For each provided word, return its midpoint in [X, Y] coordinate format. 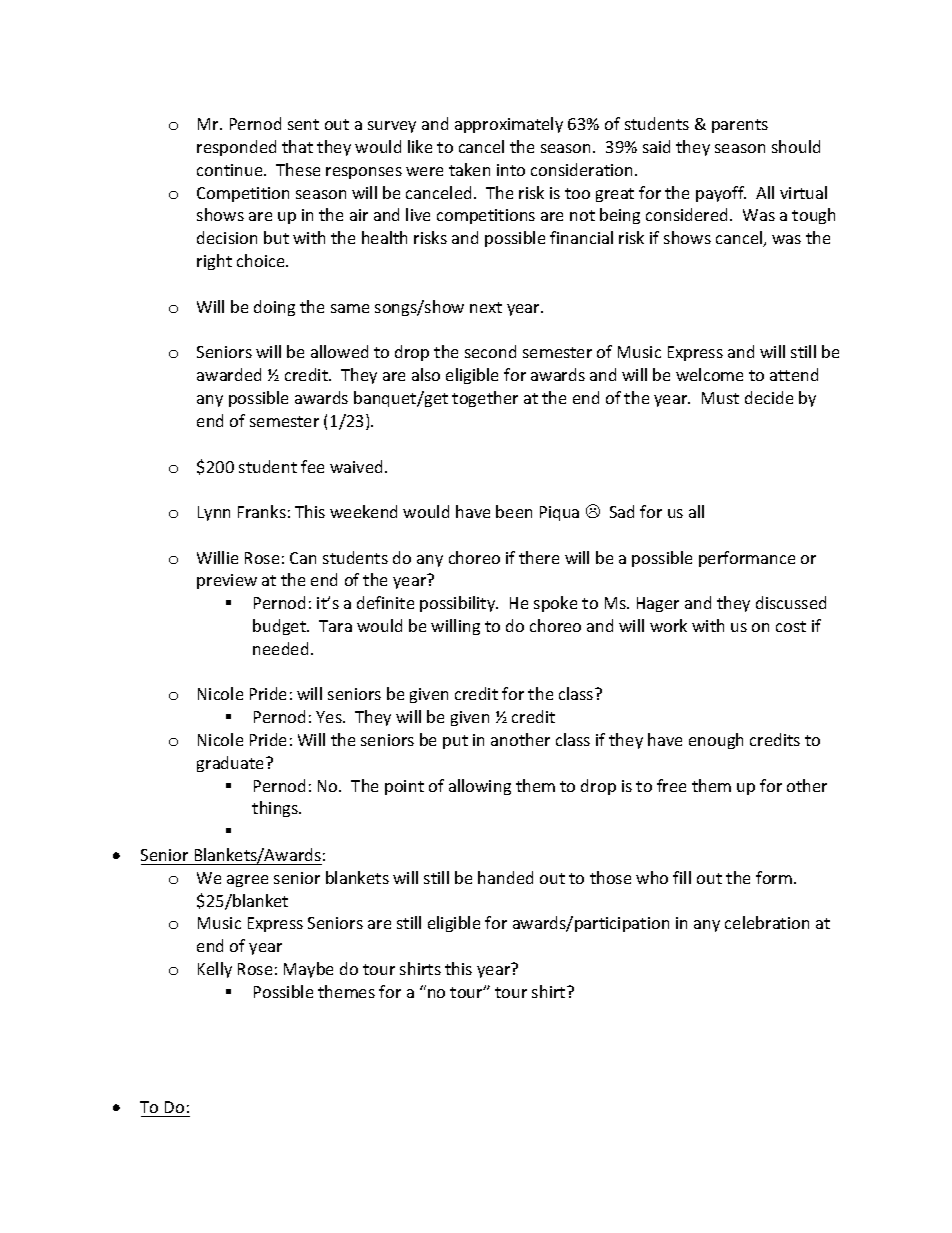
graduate [232, 764]
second [490, 351]
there [539, 557]
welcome [709, 374]
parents [740, 126]
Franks [262, 511]
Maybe [308, 970]
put [455, 742]
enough [716, 741]
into [511, 170]
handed [505, 877]
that [297, 146]
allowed [339, 351]
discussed [791, 602]
